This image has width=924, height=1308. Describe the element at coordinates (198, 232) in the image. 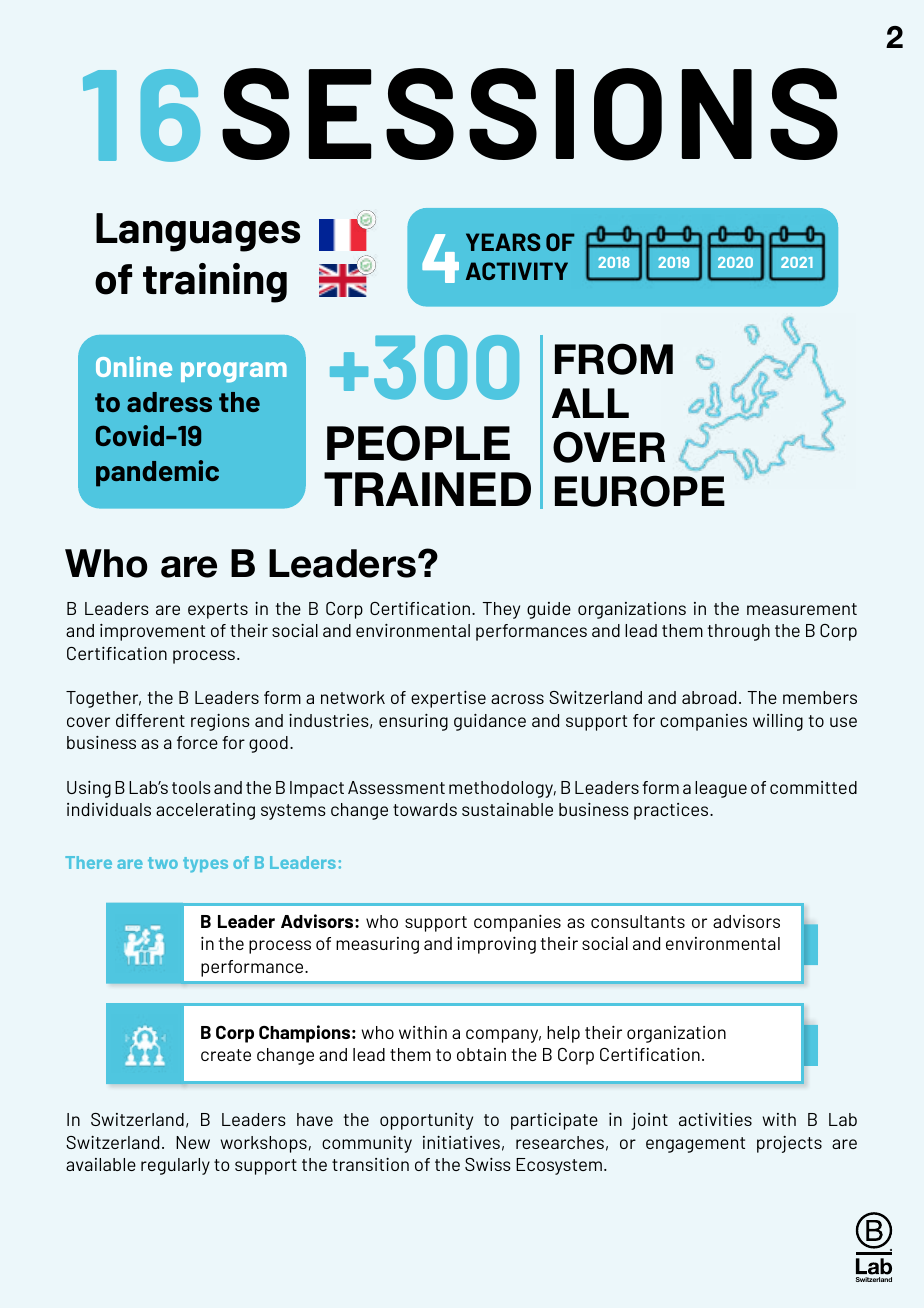

I see `Languages` at that location.
